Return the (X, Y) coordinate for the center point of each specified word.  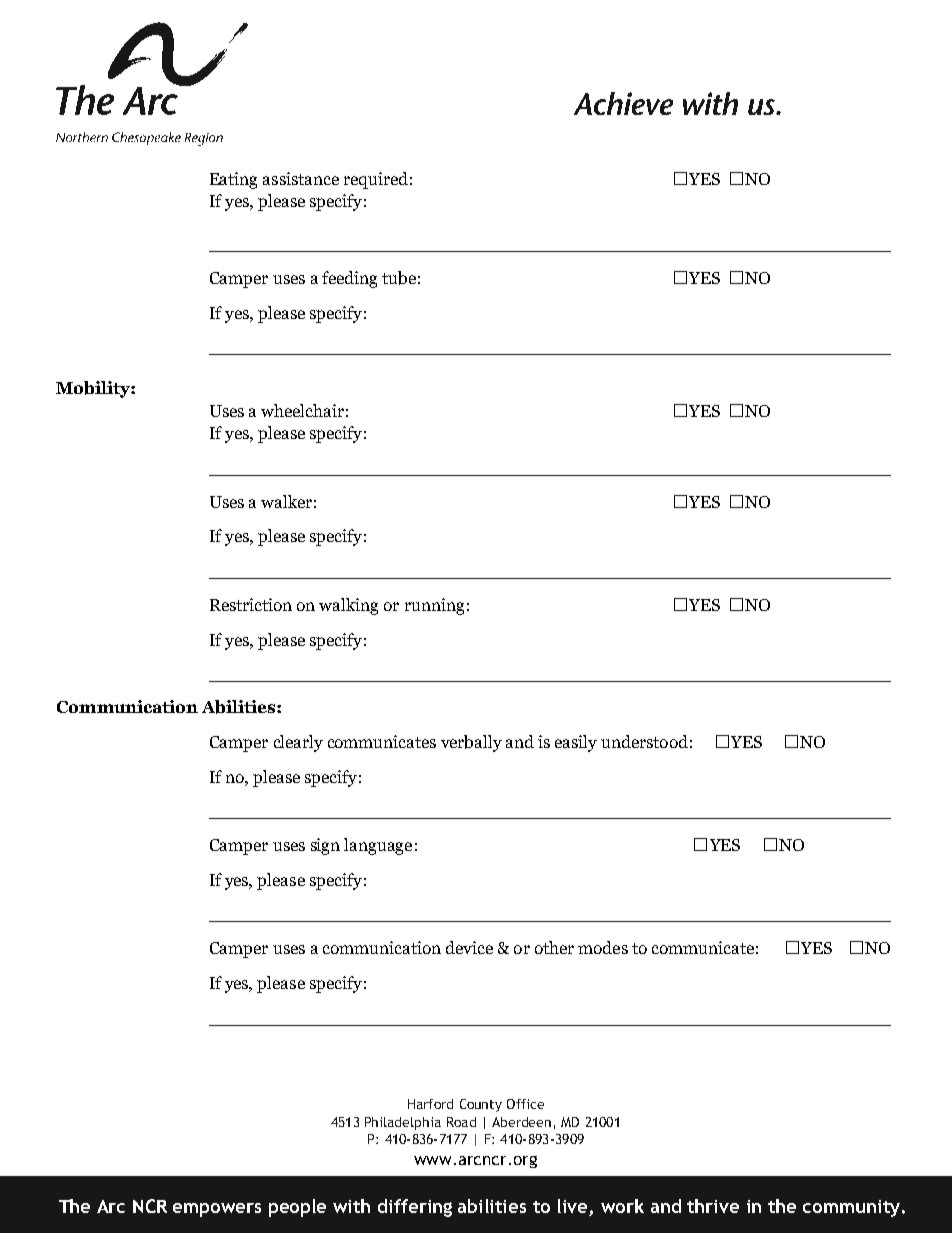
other (554, 947)
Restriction (251, 604)
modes (603, 947)
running (434, 606)
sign (325, 846)
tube (399, 278)
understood (644, 741)
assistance (301, 178)
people (297, 1208)
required (376, 180)
